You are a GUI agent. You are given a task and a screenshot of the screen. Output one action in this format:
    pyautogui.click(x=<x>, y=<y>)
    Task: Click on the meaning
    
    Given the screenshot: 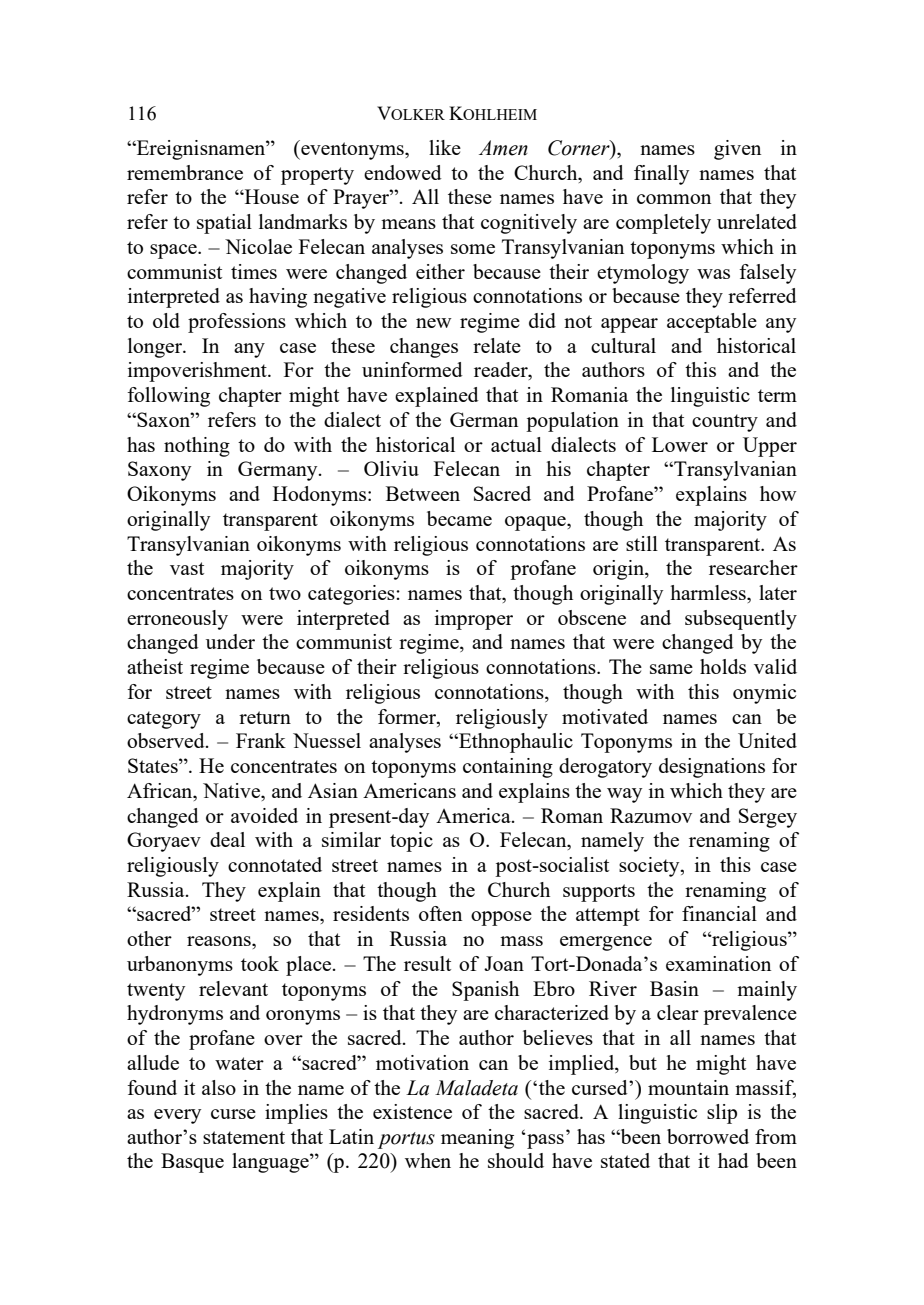 What is the action you would take?
    pyautogui.click(x=477, y=1139)
